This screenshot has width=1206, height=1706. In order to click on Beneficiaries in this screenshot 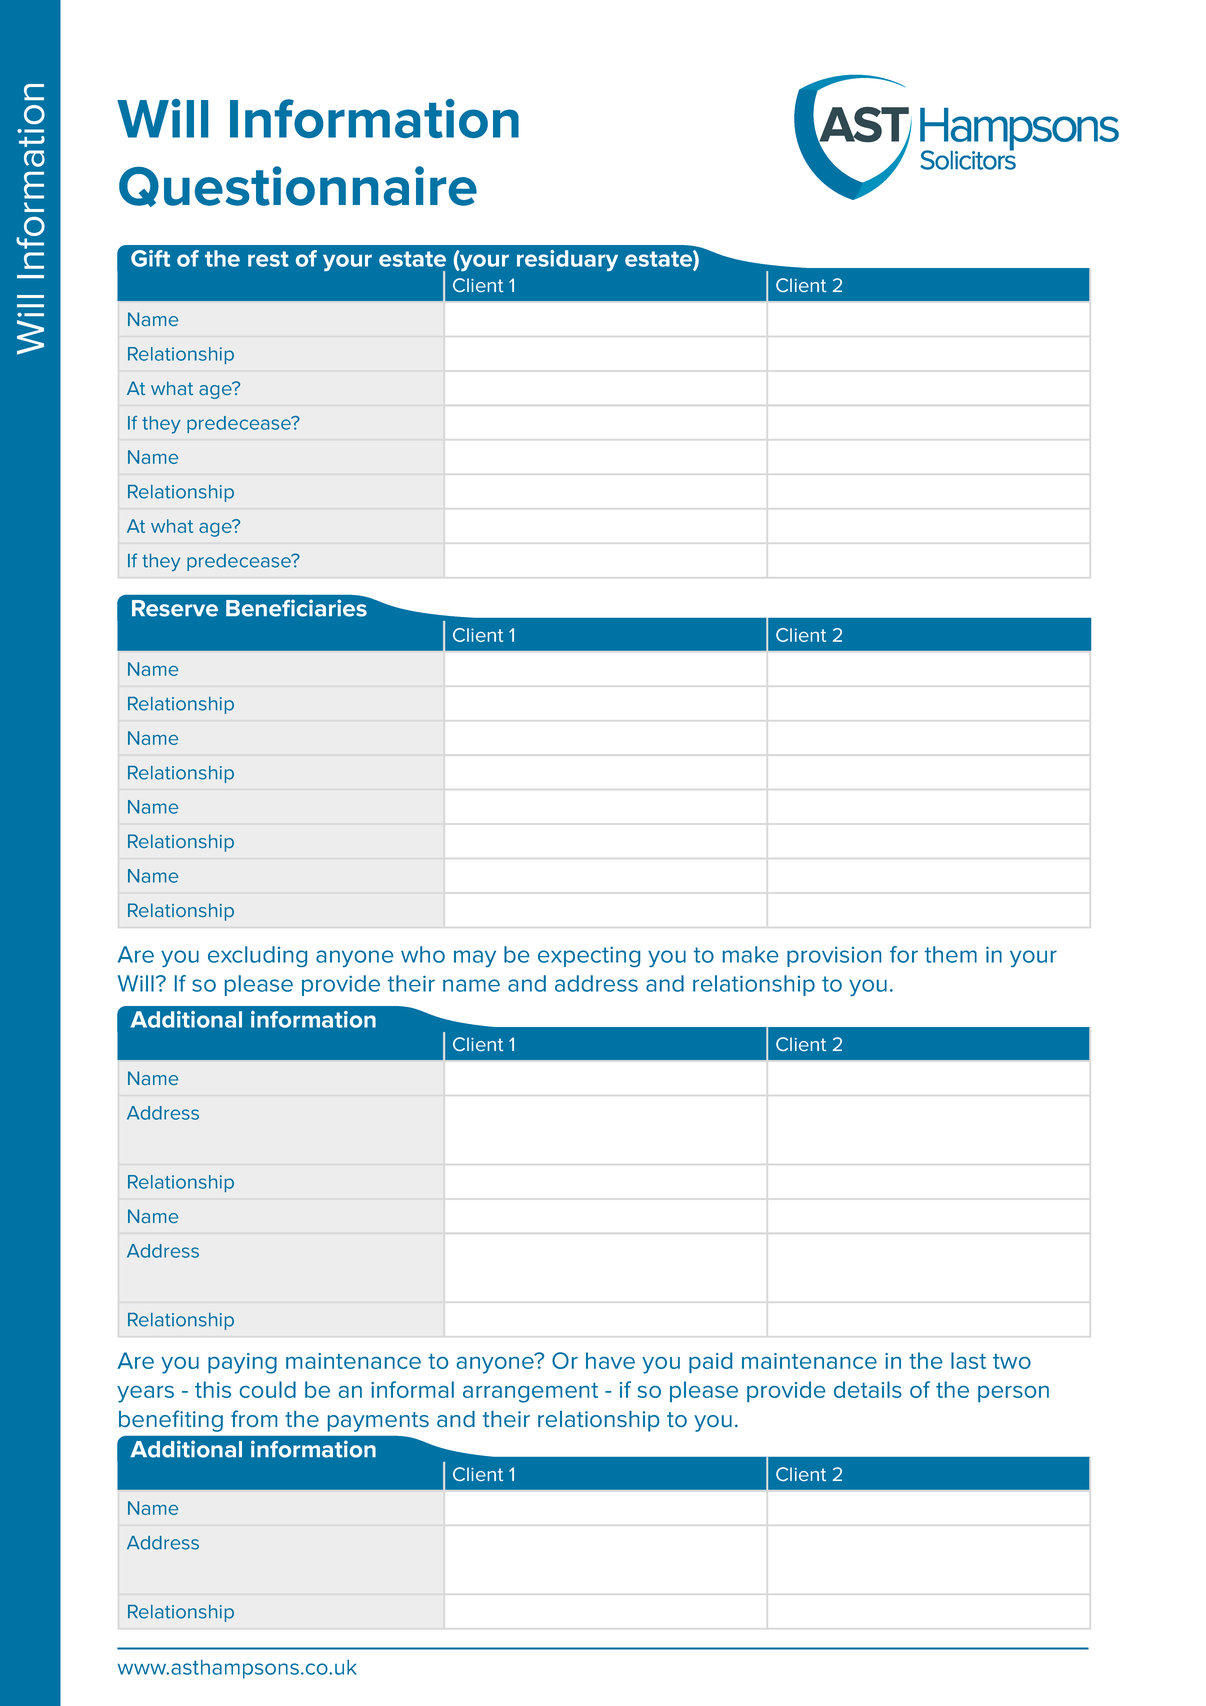, I will do `click(297, 607)`.
